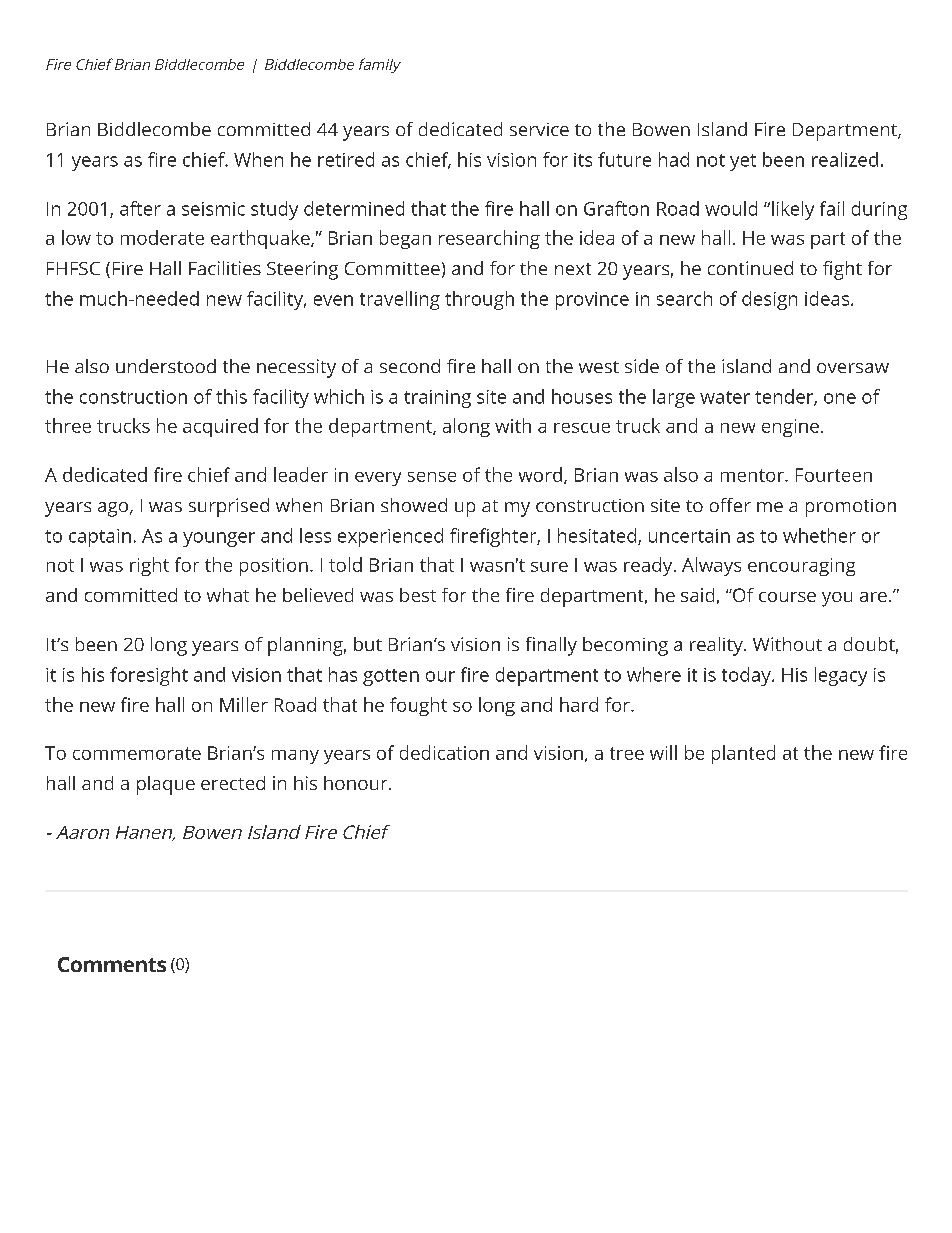  Describe the element at coordinates (140, 208) in the image. I see `after` at that location.
